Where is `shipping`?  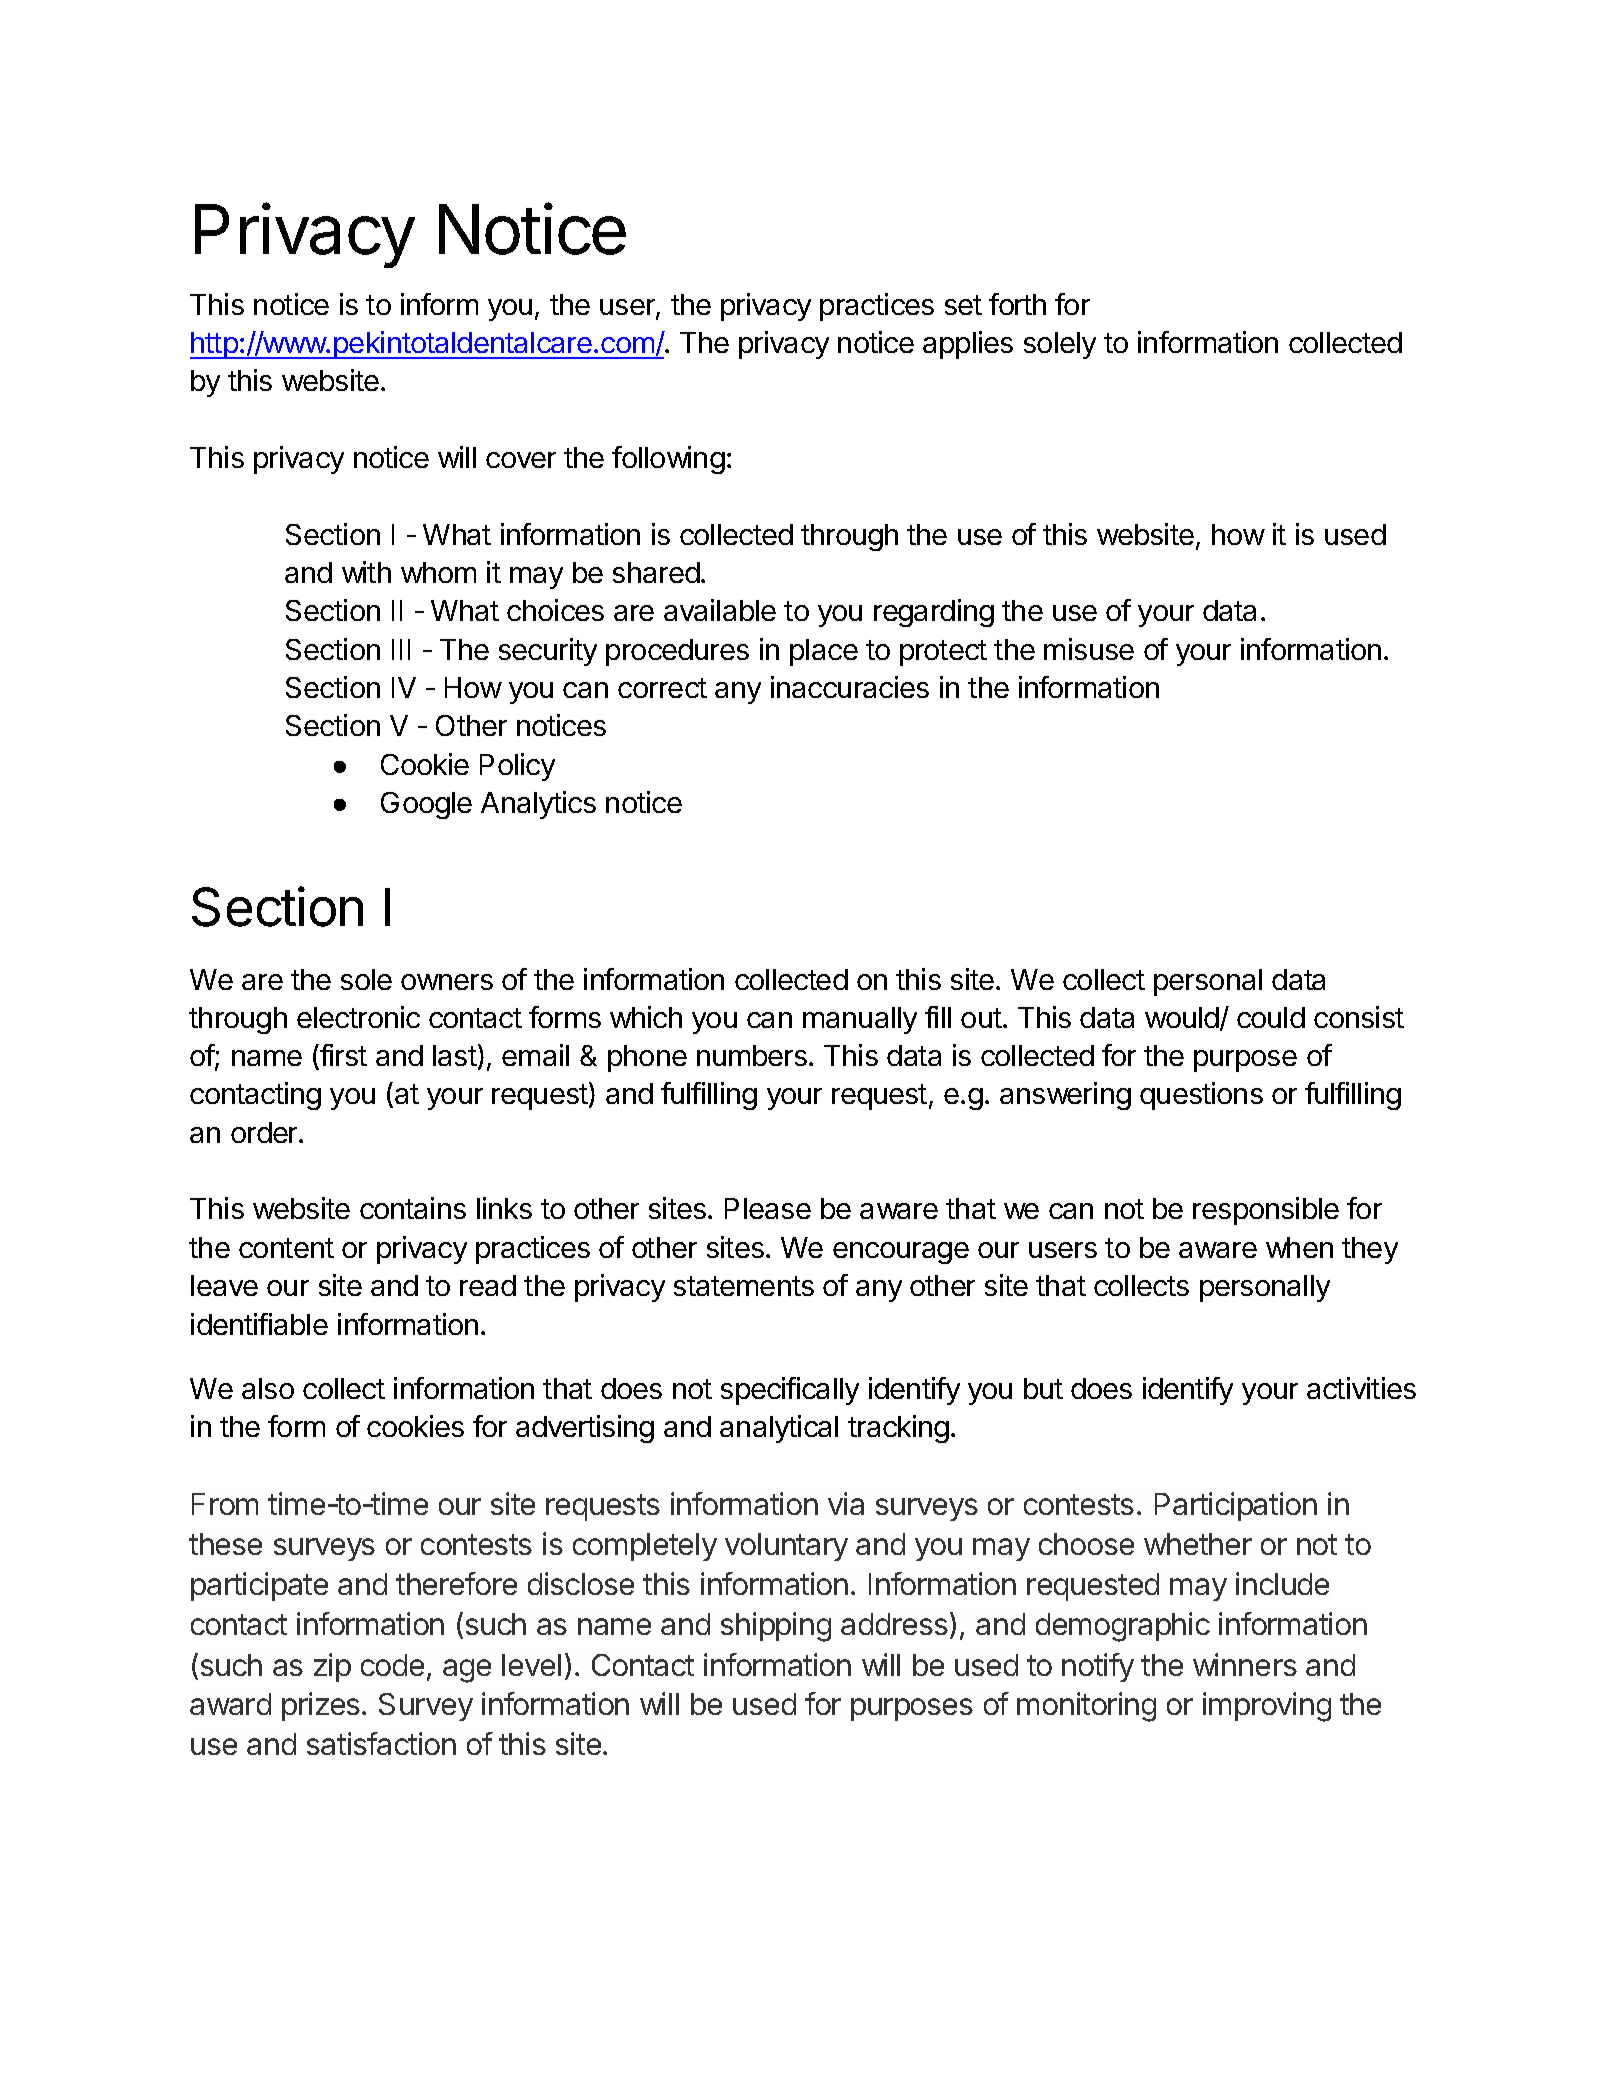 shipping is located at coordinates (776, 1627).
